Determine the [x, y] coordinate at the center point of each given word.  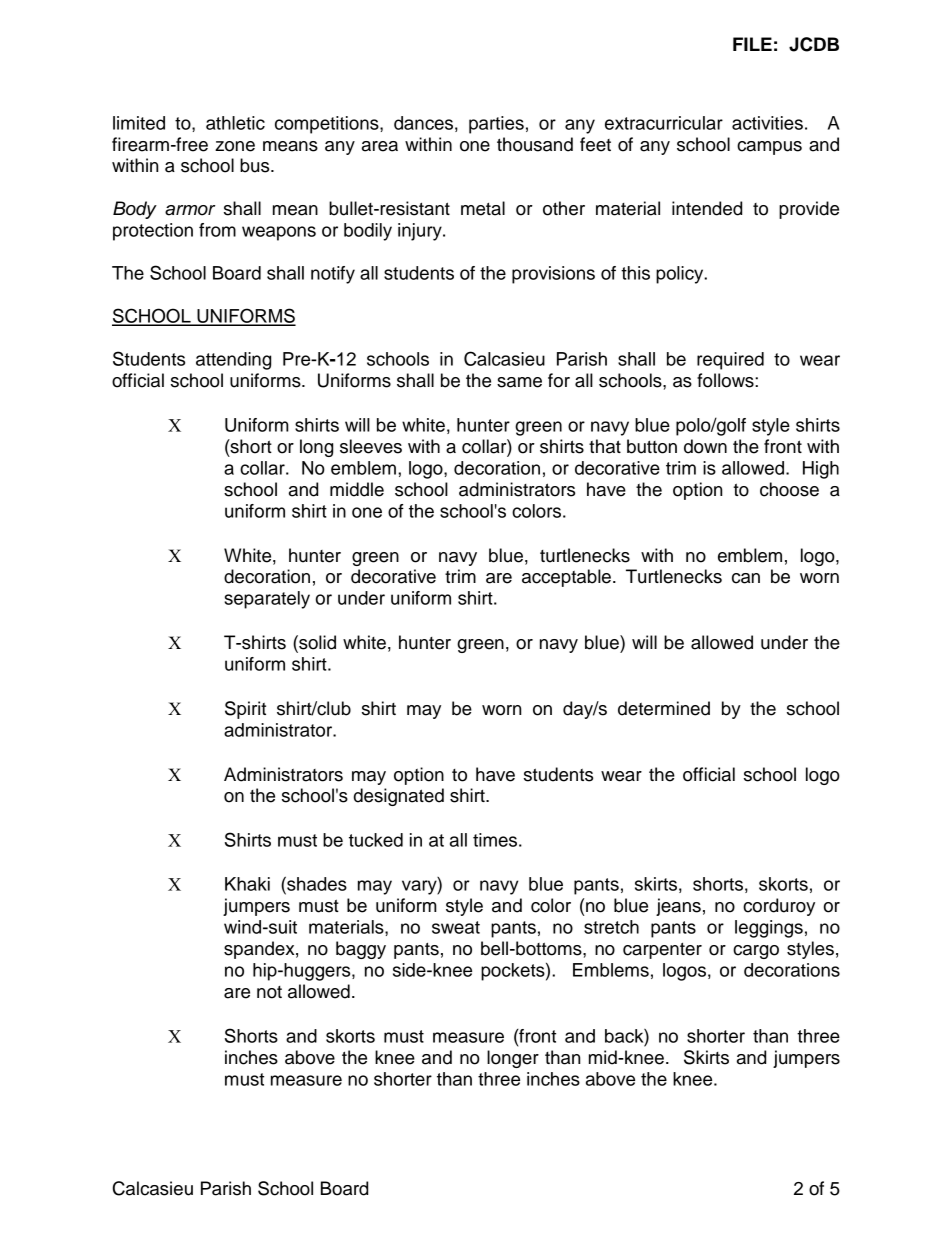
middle [357, 489]
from [217, 230]
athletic [235, 123]
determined [664, 708]
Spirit [245, 710]
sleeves [371, 446]
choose [789, 489]
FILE [752, 44]
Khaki [247, 884]
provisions [553, 275]
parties [496, 125]
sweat [456, 927]
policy [681, 275]
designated [399, 797]
